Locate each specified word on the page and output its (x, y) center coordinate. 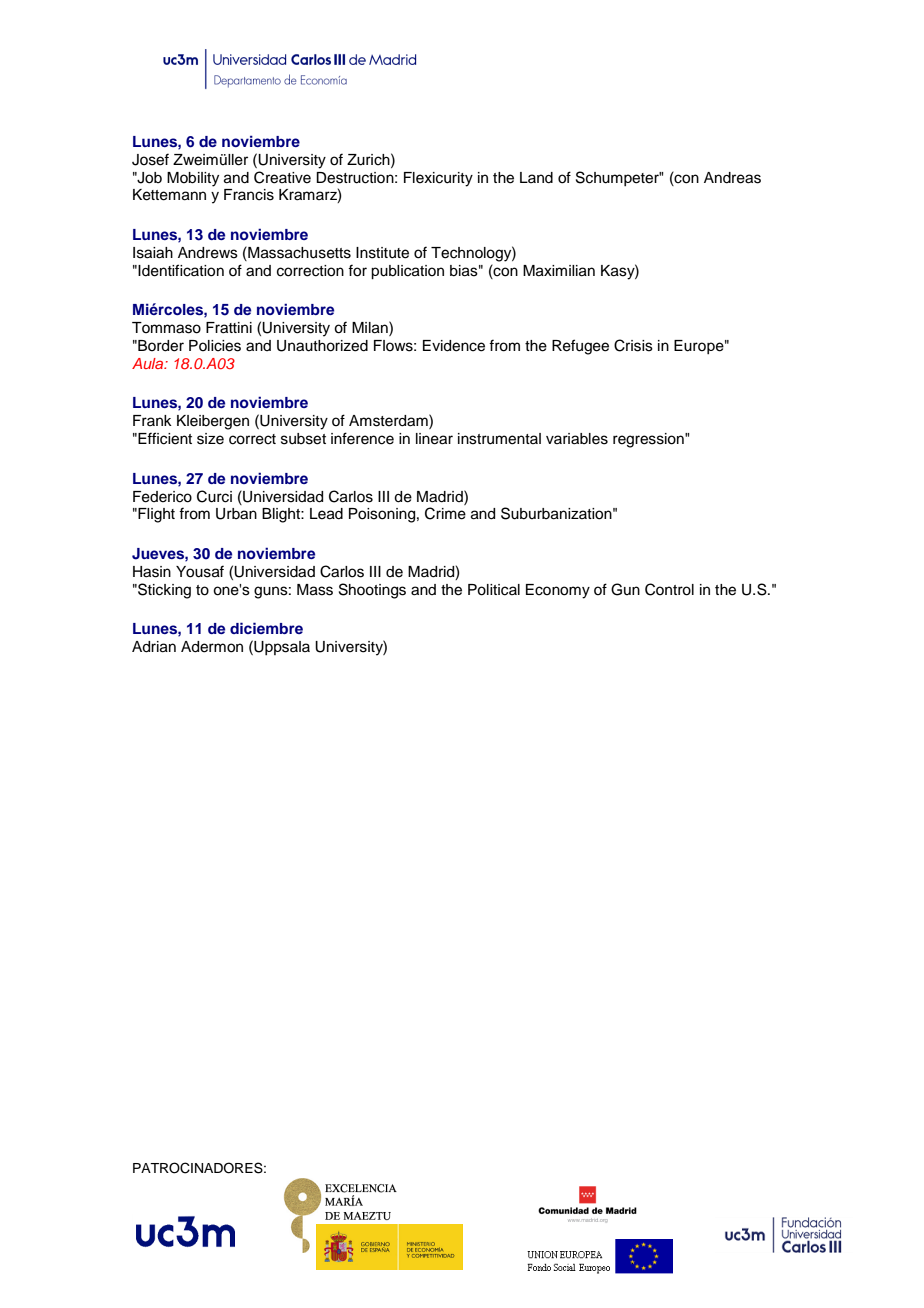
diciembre (266, 628)
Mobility (193, 179)
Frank (152, 420)
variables (577, 439)
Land (536, 178)
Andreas (732, 178)
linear (434, 439)
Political (494, 590)
